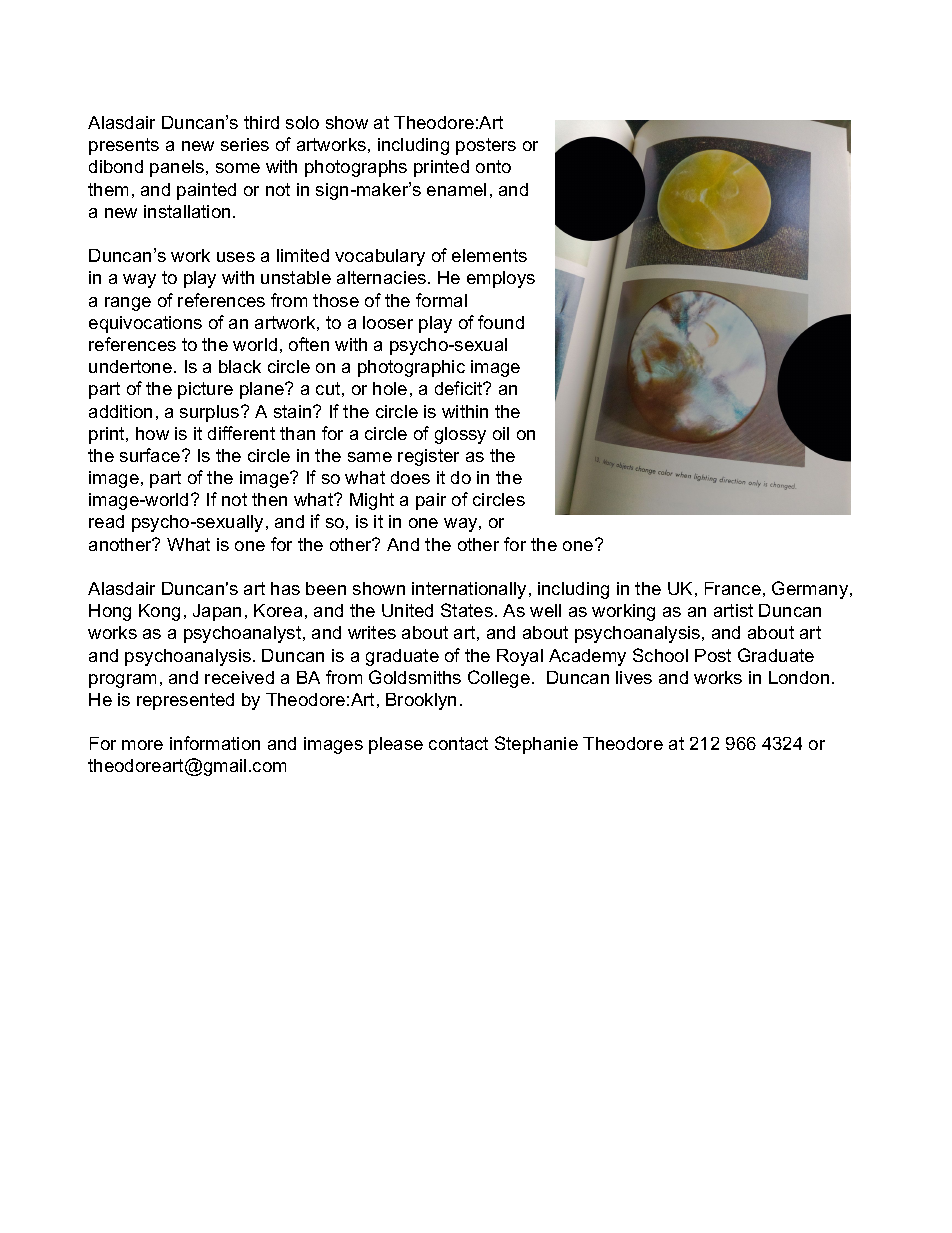 The height and width of the image is (1233, 952). Describe the element at coordinates (215, 743) in the image. I see `information` at that location.
